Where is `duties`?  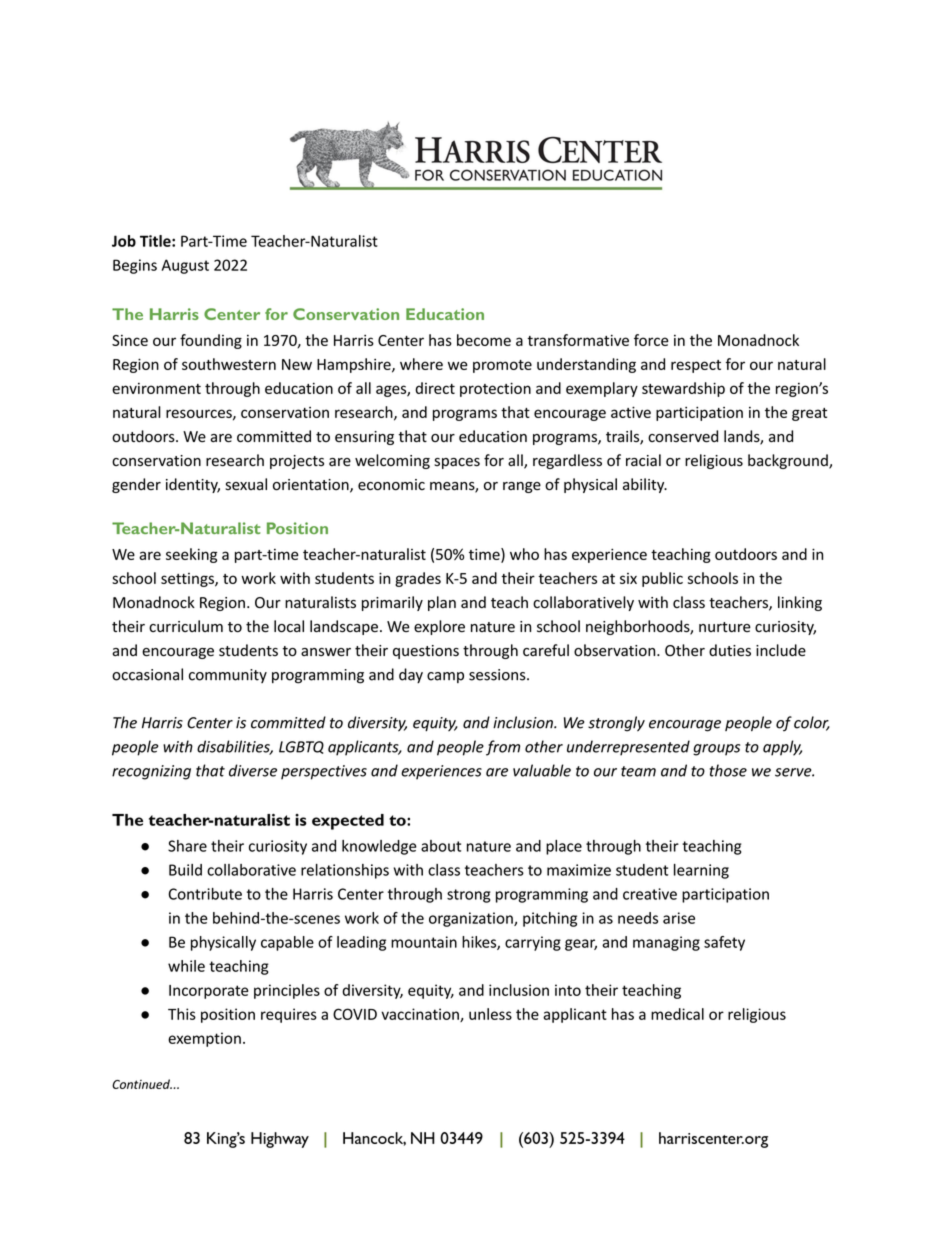 duties is located at coordinates (730, 650).
